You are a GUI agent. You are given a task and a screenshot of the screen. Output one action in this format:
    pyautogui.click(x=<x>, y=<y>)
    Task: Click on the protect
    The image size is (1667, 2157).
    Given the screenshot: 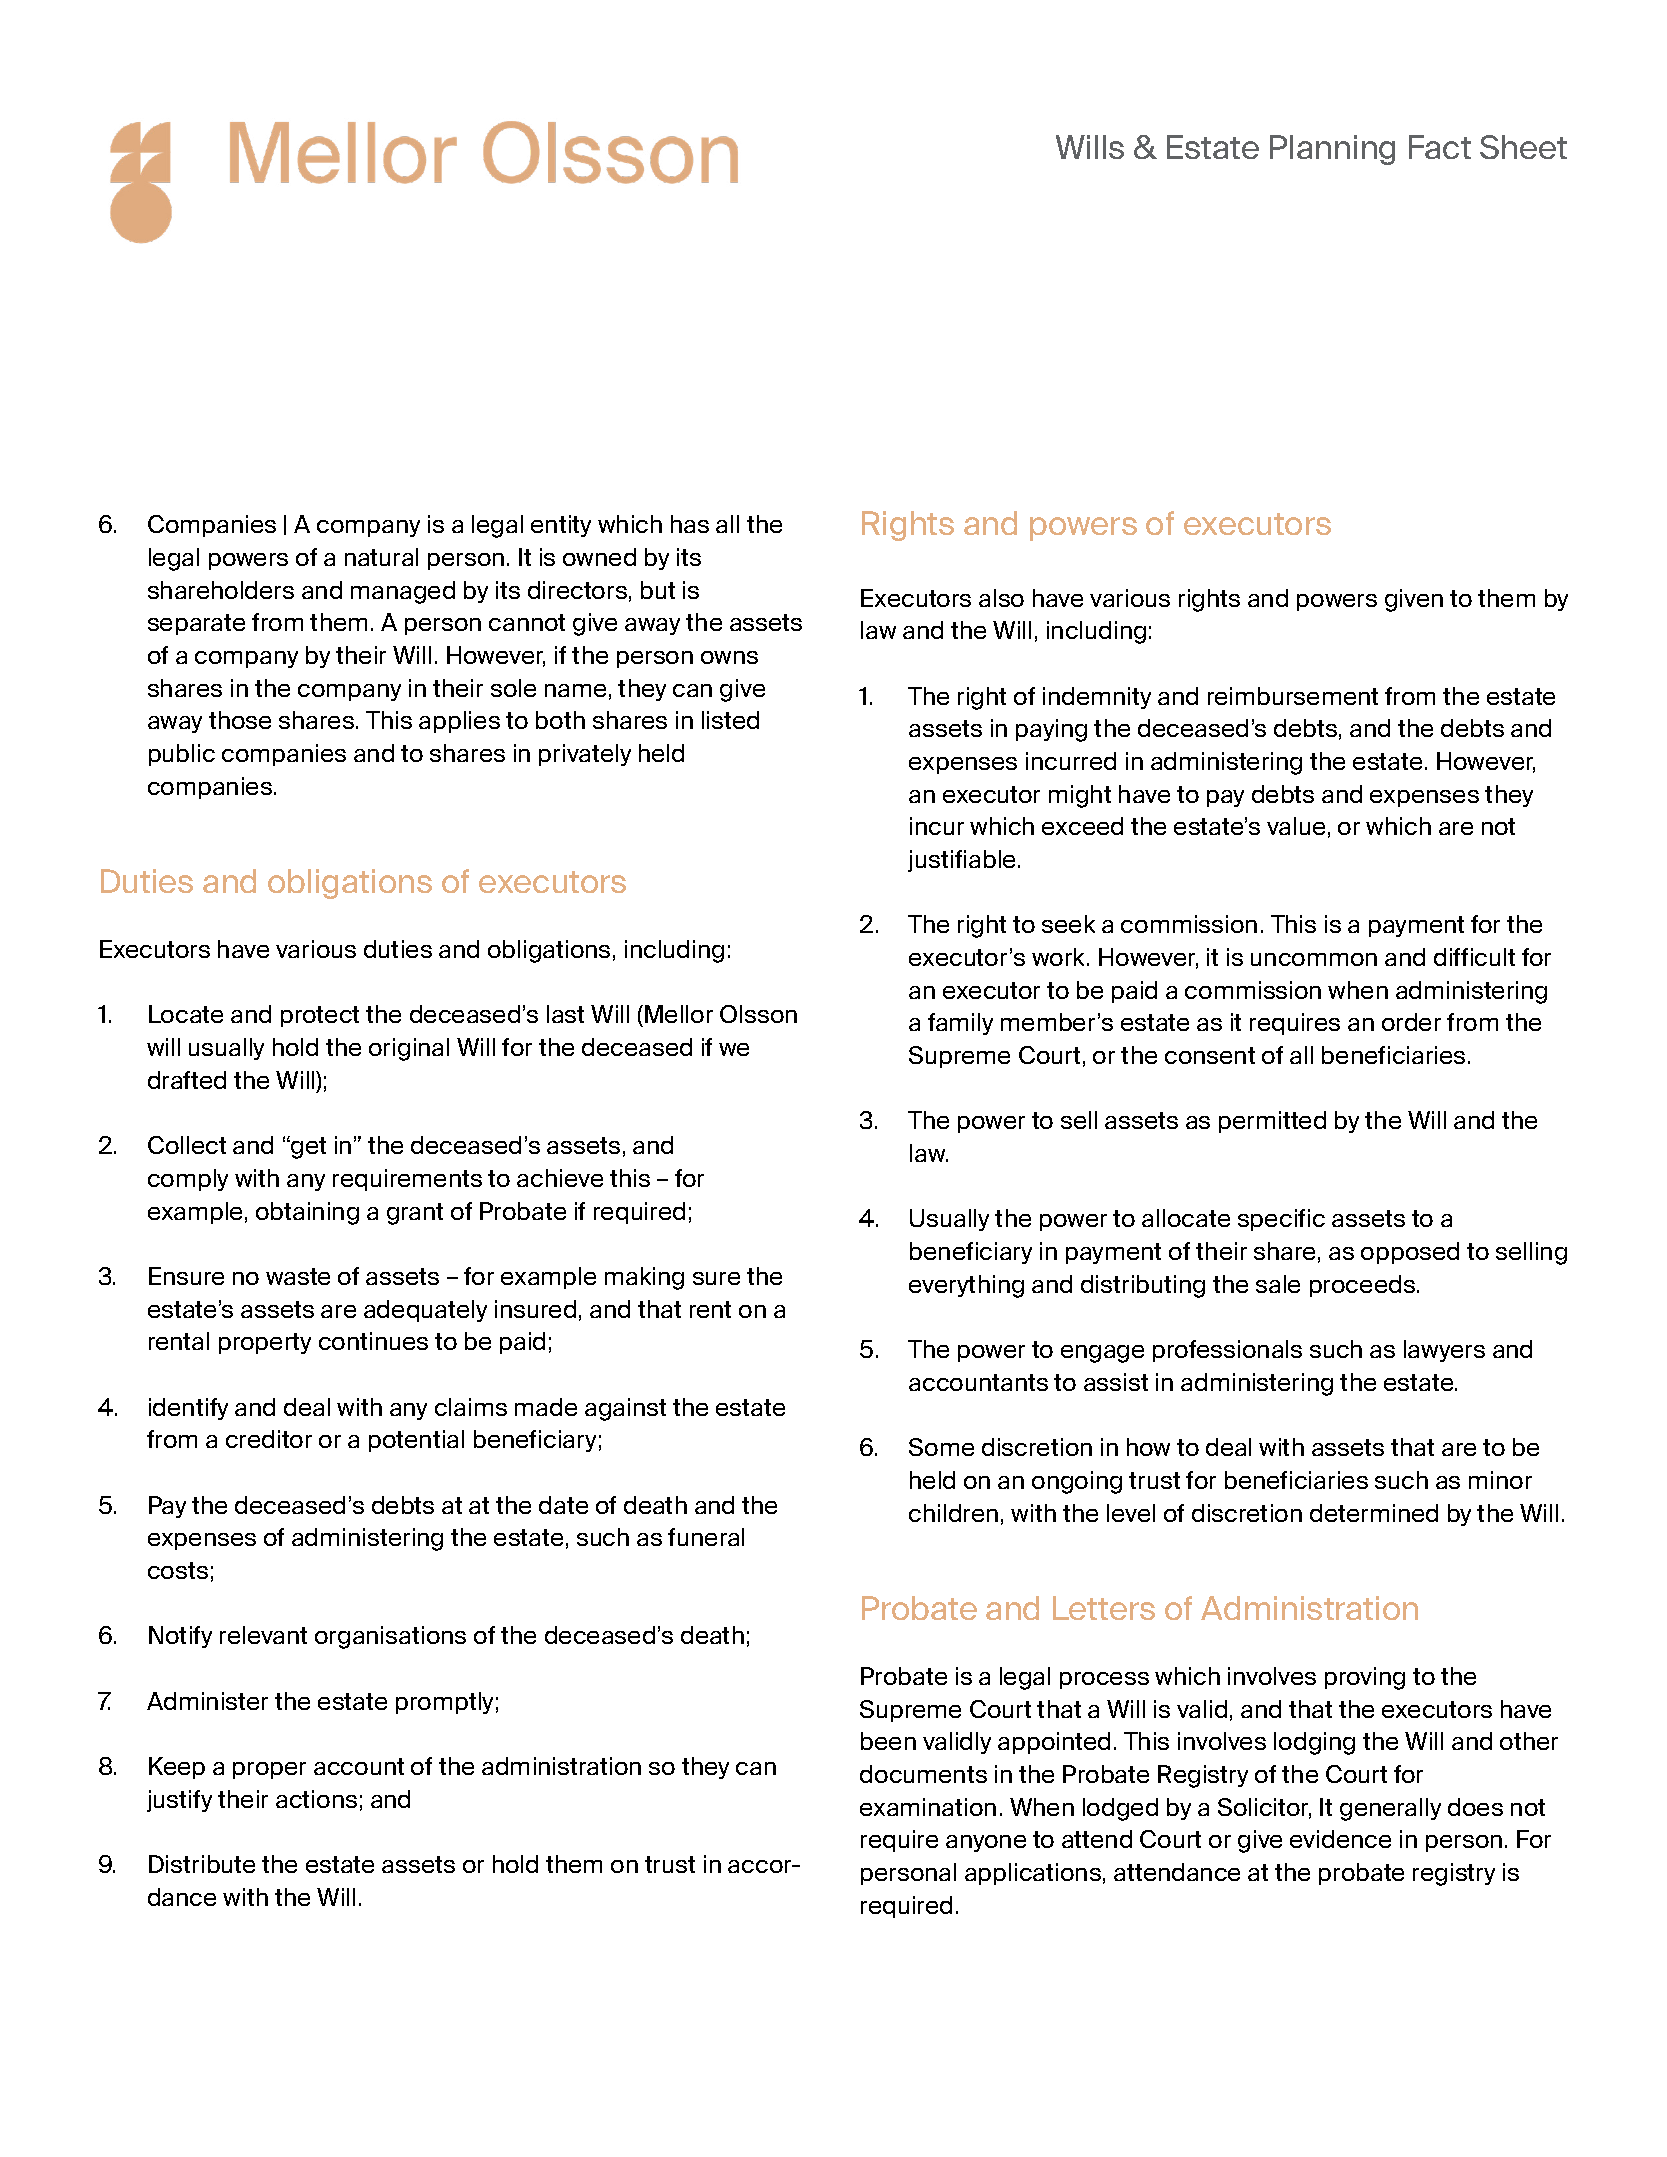 What is the action you would take?
    pyautogui.click(x=320, y=1016)
